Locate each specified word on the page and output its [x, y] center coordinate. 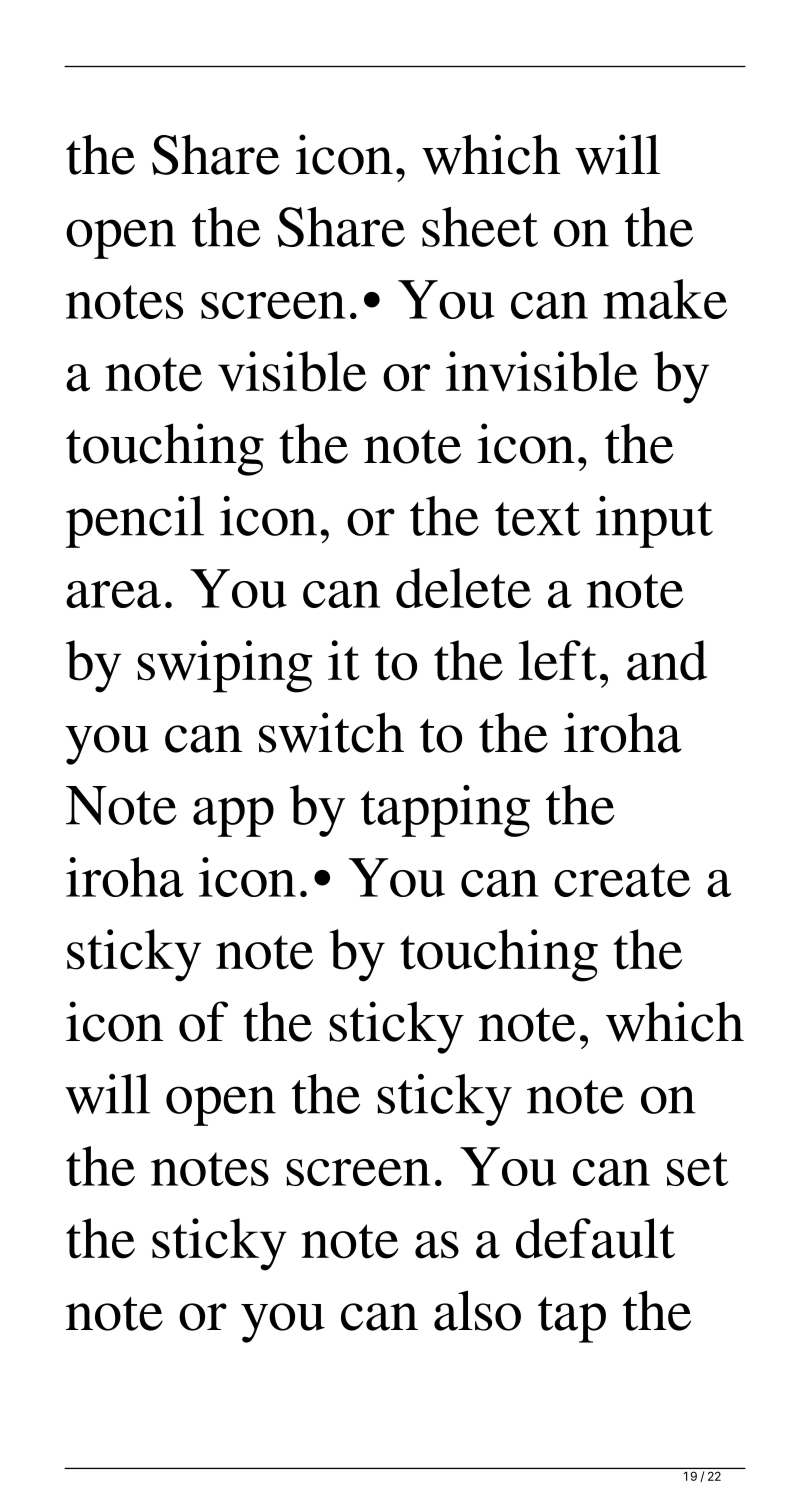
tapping [445, 811]
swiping [224, 666]
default [595, 1238]
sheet [480, 227]
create [622, 880]
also [477, 1310]
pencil [135, 522]
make [665, 299]
